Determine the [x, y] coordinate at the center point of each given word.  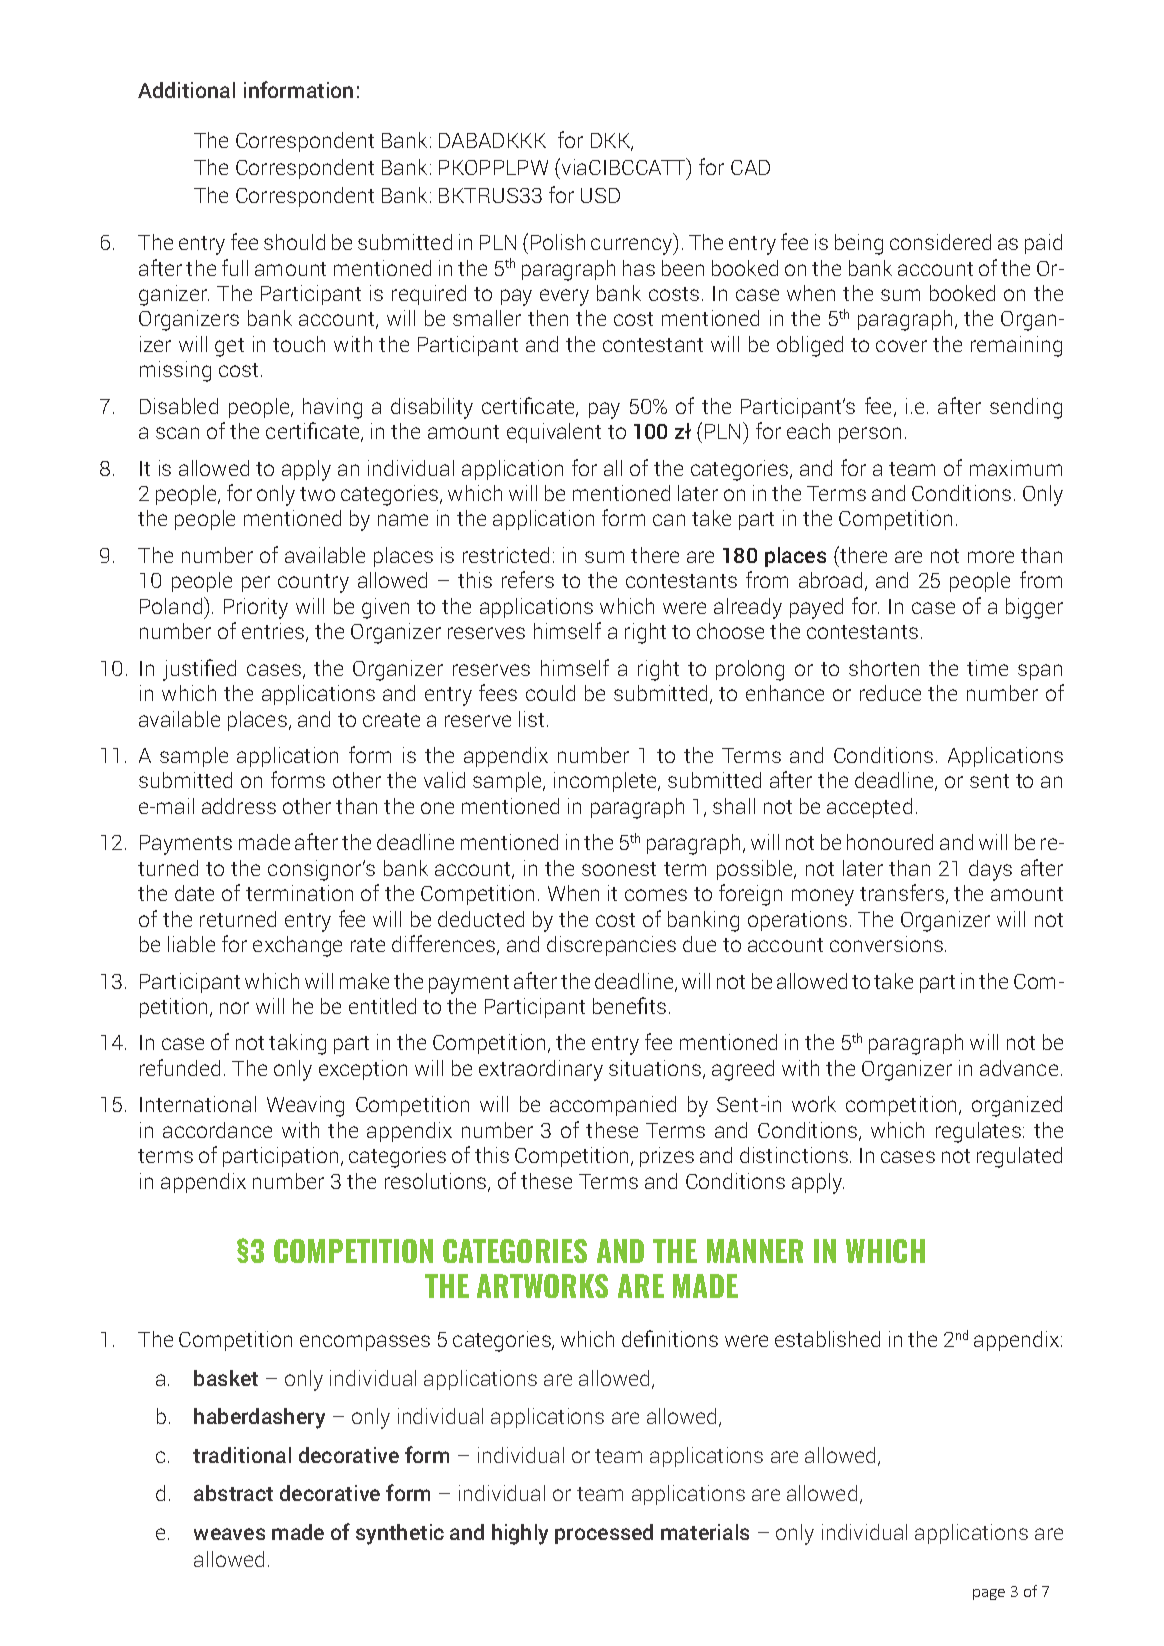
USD [600, 195]
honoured [890, 842]
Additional [186, 90]
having [332, 408]
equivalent [554, 433]
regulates [978, 1132]
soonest [619, 869]
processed [604, 1534]
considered [940, 242]
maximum [1016, 468]
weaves [229, 1534]
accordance [217, 1130]
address [239, 806]
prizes [667, 1157]
